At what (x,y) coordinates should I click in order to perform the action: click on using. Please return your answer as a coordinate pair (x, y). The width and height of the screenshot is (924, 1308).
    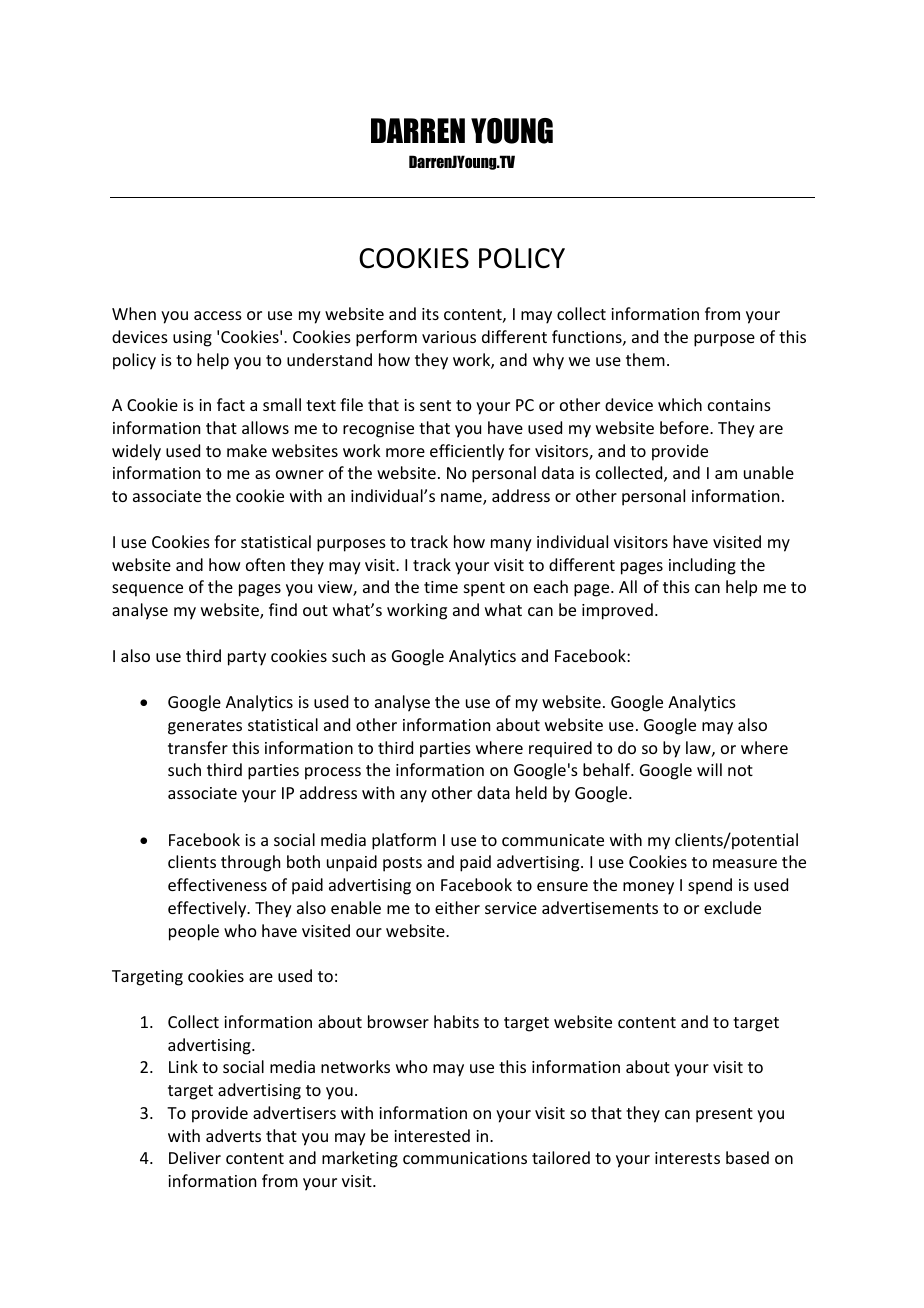
    Looking at the image, I should click on (192, 339).
